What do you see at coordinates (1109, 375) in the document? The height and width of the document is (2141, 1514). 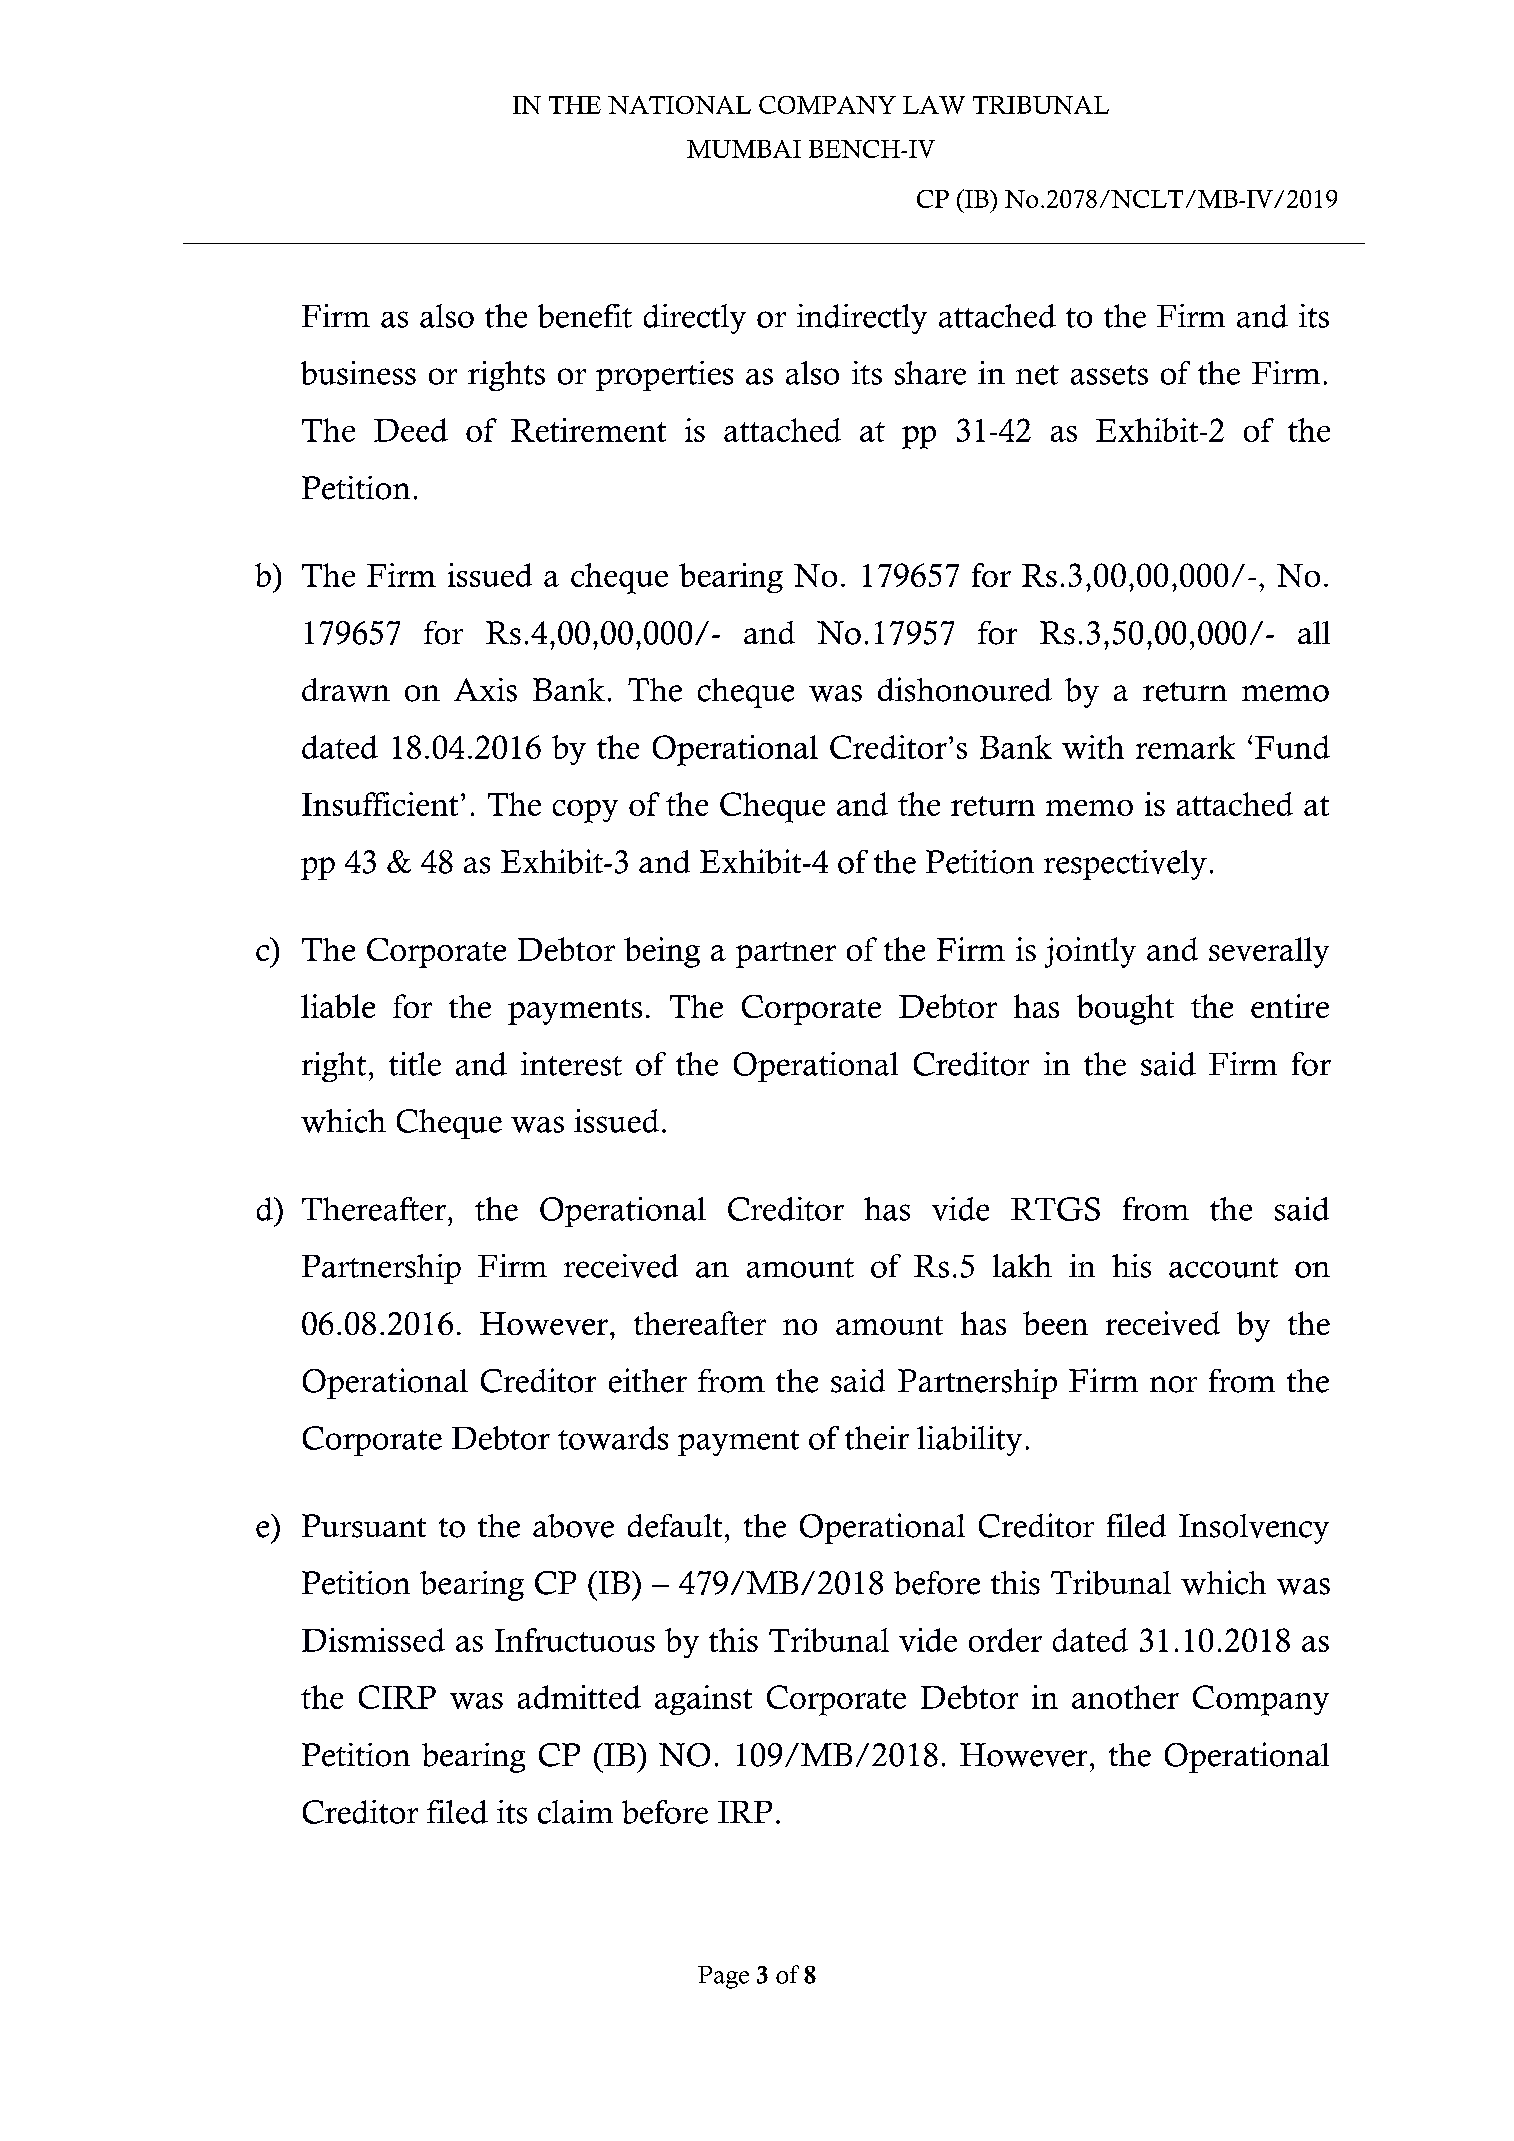 I see `assets` at bounding box center [1109, 375].
